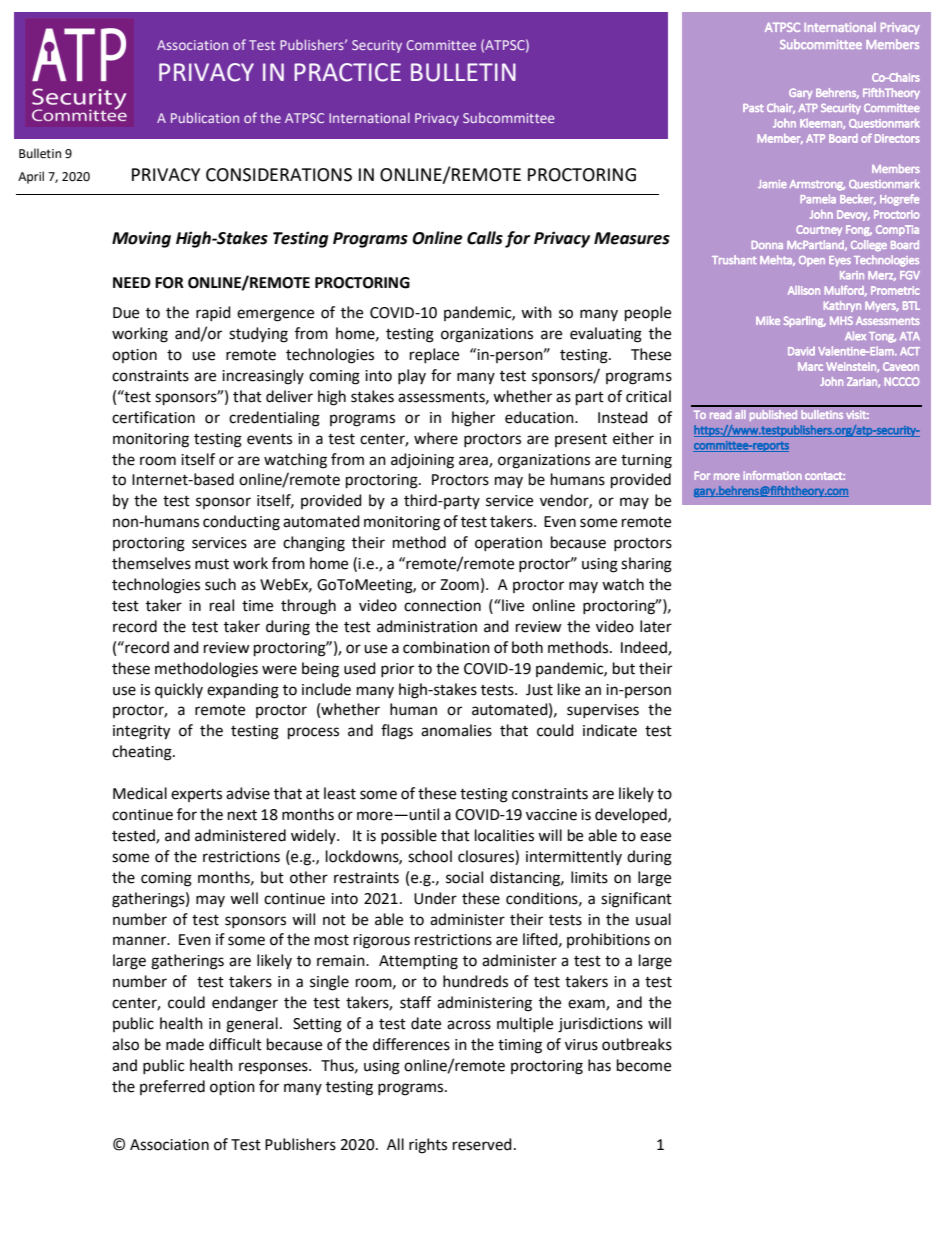 The width and height of the image is (952, 1233). I want to click on become, so click(644, 1065).
